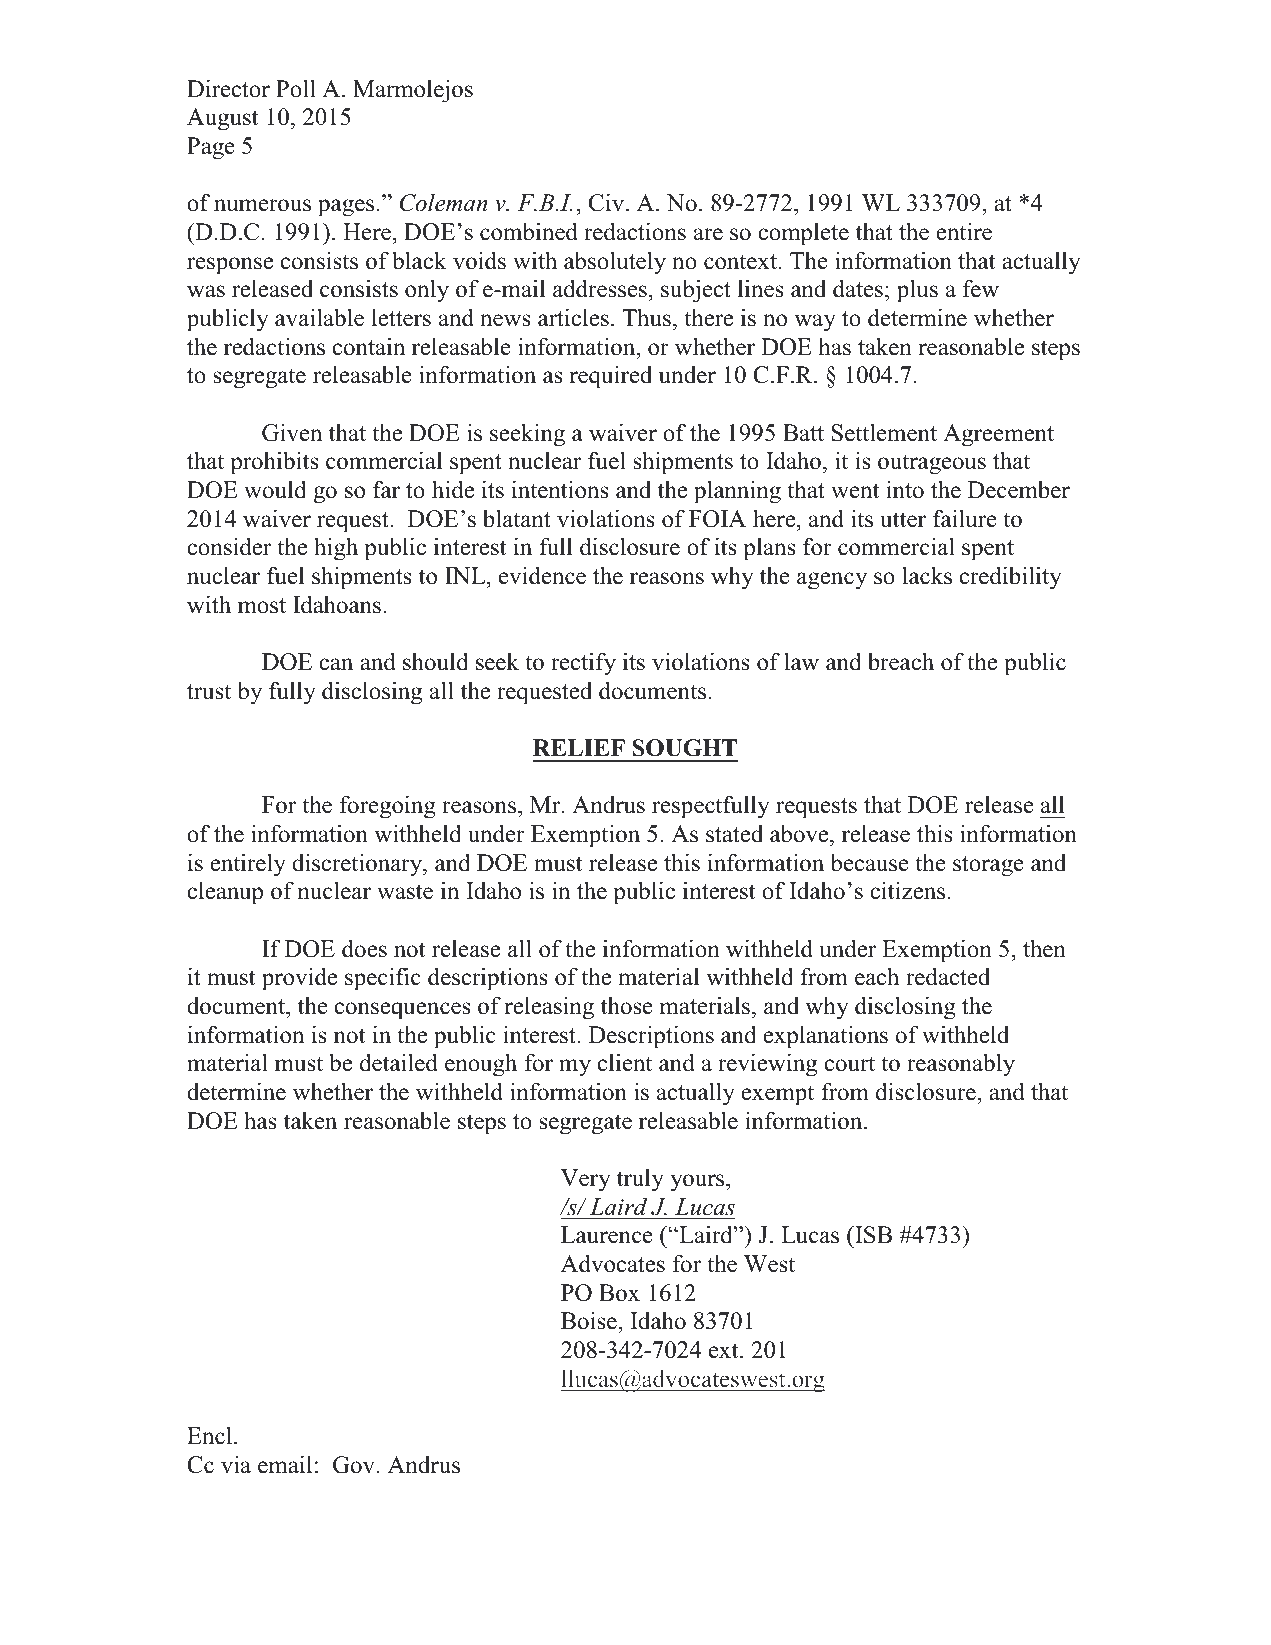  I want to click on detailed, so click(399, 1062).
